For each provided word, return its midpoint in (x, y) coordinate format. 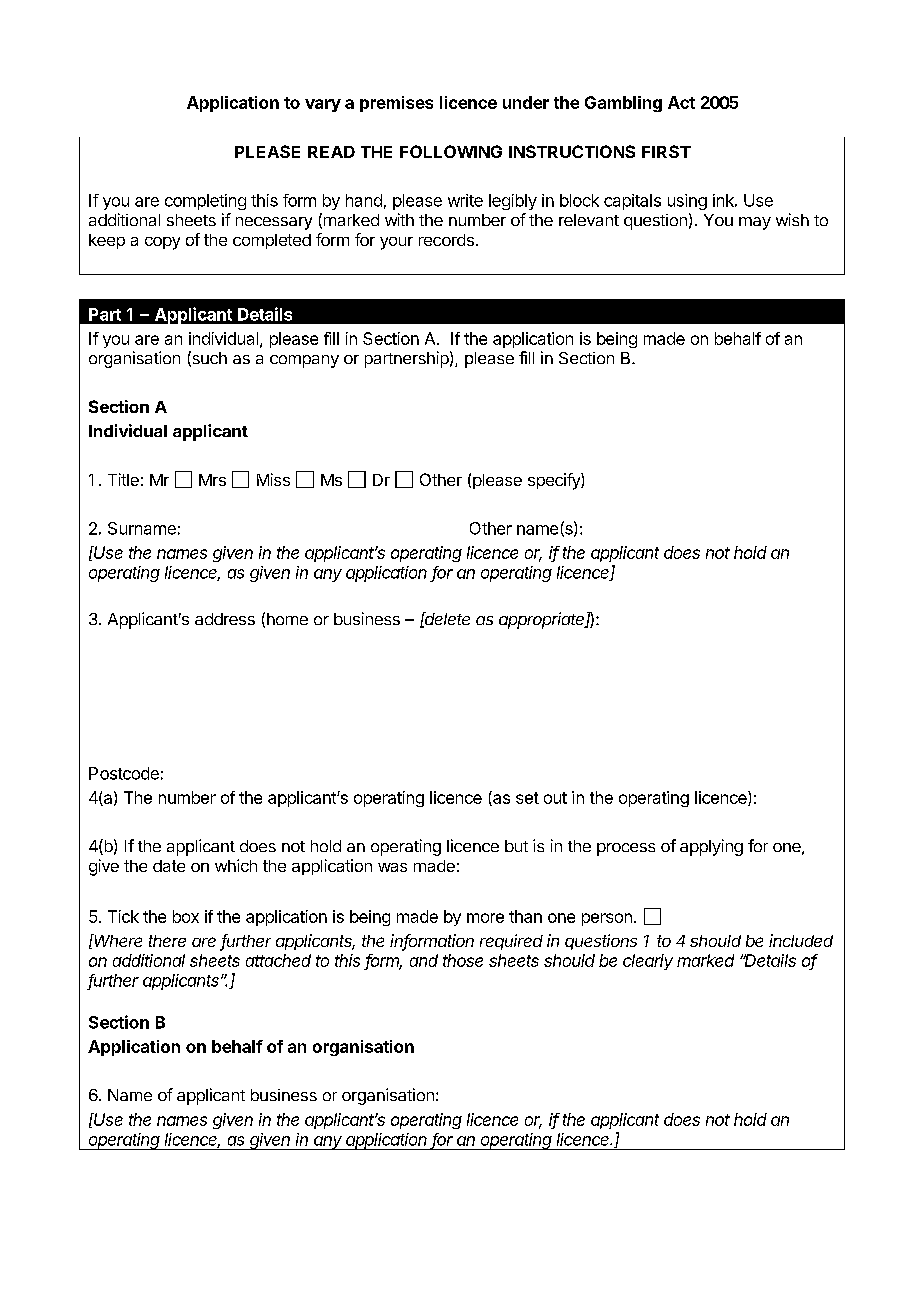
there (167, 941)
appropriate (543, 620)
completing (205, 202)
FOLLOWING (451, 151)
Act (681, 102)
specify (555, 481)
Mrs (212, 480)
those (463, 960)
